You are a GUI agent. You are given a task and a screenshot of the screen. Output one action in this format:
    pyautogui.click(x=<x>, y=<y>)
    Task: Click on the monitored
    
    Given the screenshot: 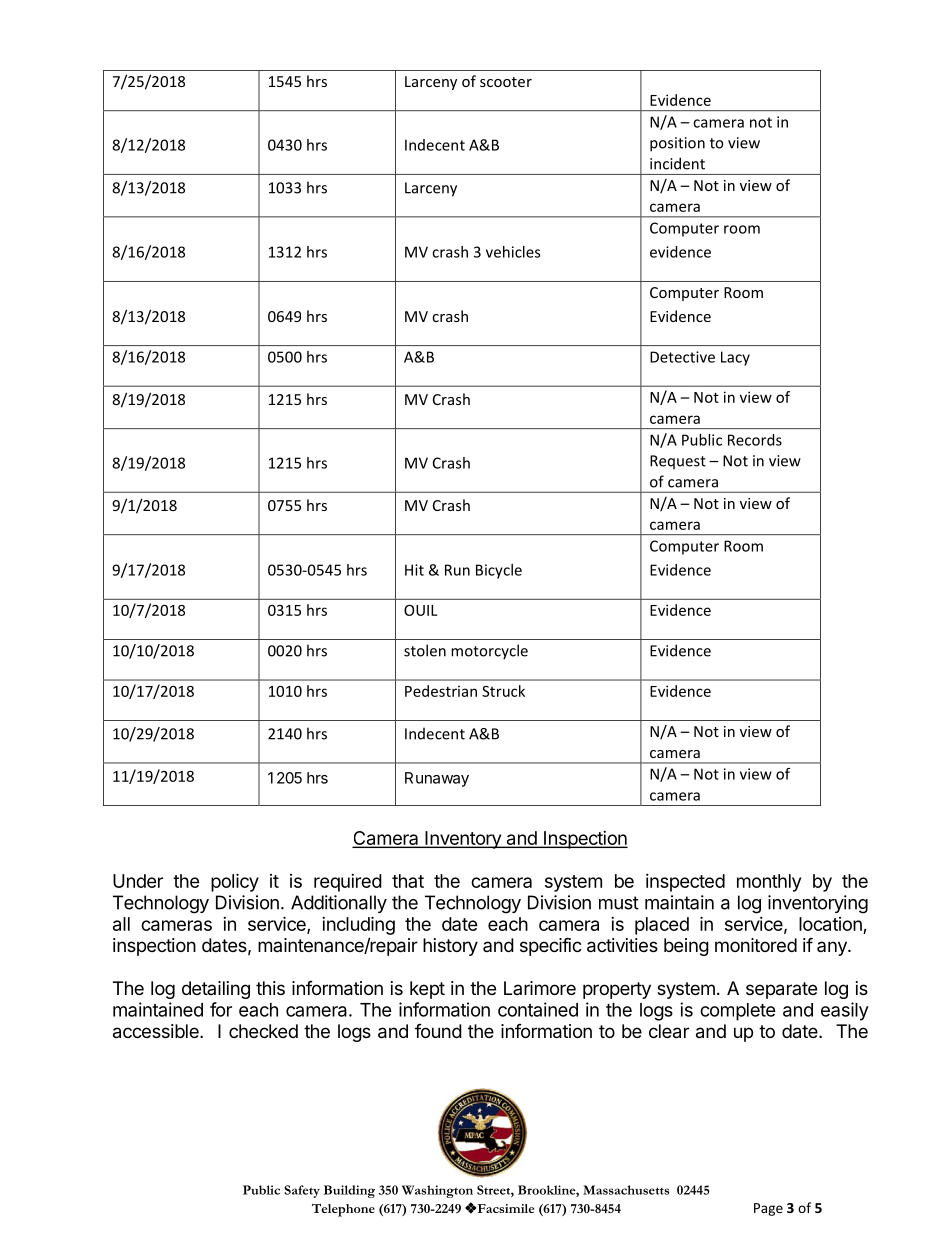 What is the action you would take?
    pyautogui.click(x=756, y=945)
